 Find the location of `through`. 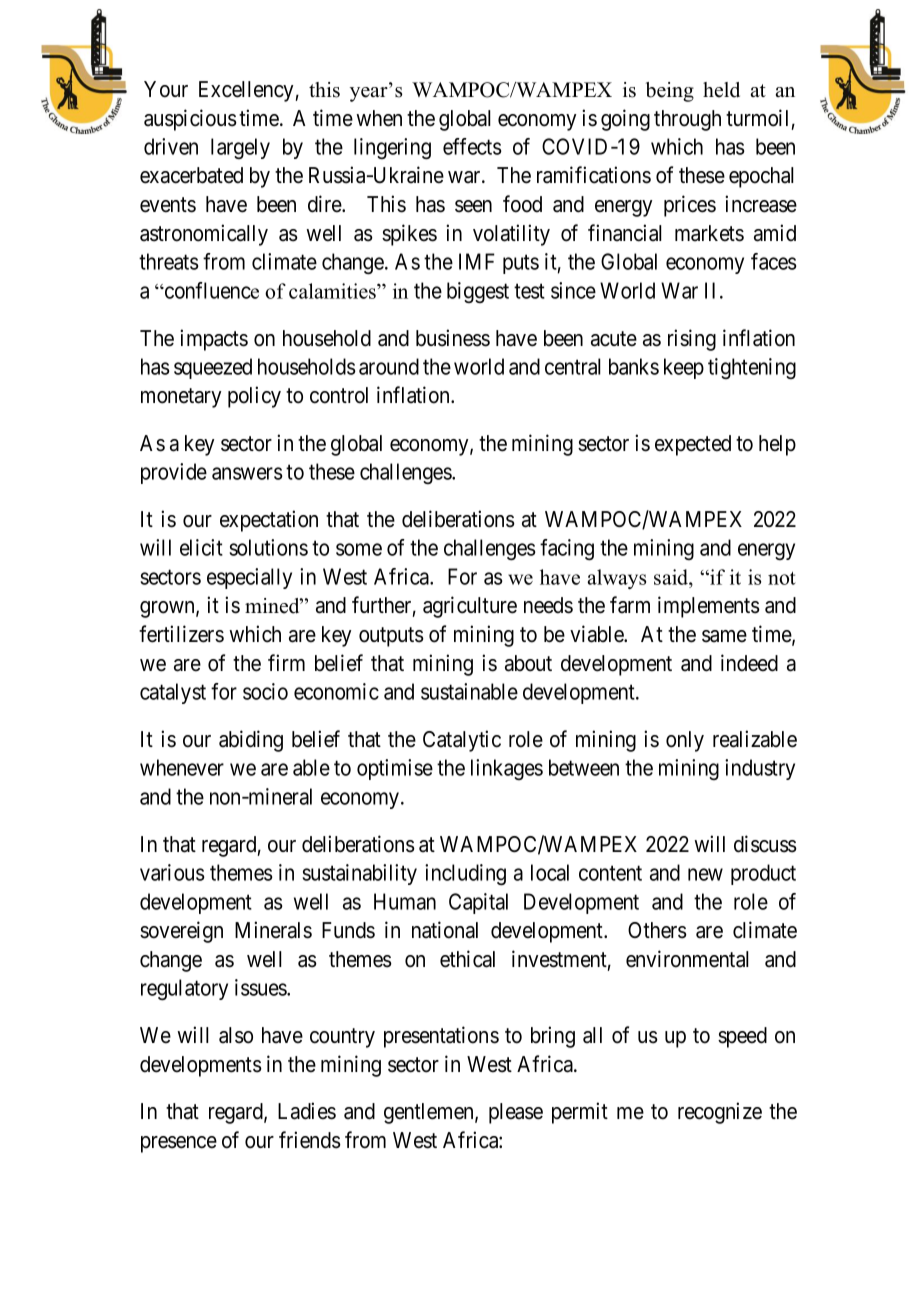

through is located at coordinates (687, 120).
